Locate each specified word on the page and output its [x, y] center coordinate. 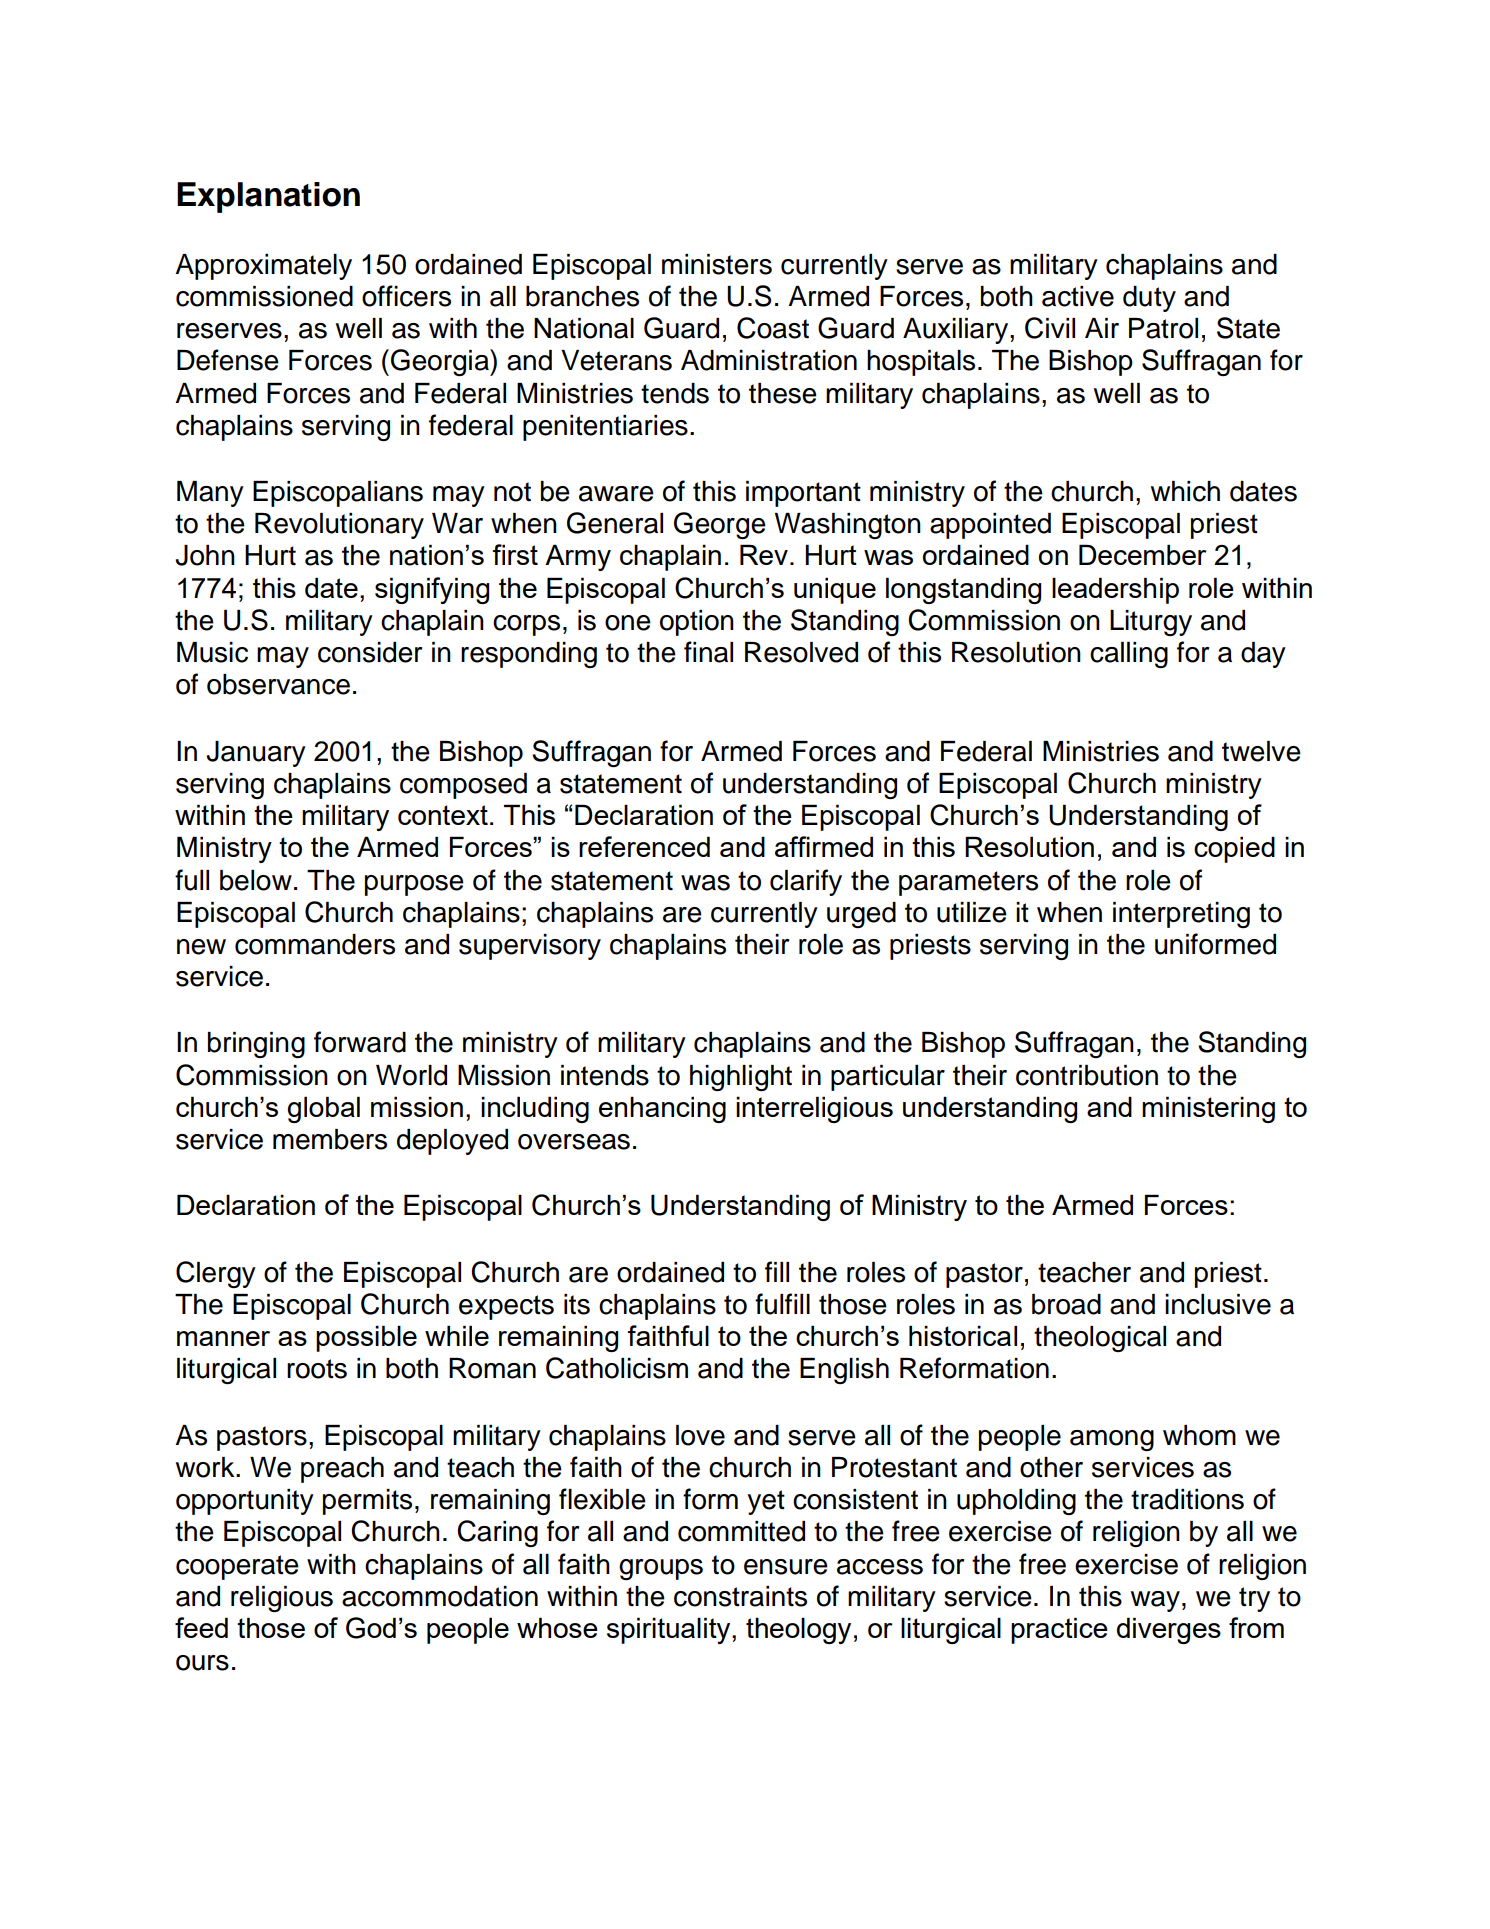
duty [1149, 299]
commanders [315, 944]
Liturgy [1151, 623]
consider [370, 652]
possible [366, 1338]
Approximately [263, 267]
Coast [773, 328]
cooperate [237, 1567]
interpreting [1181, 915]
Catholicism [617, 1368]
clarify [806, 882]
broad [1066, 1304]
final [708, 652]
